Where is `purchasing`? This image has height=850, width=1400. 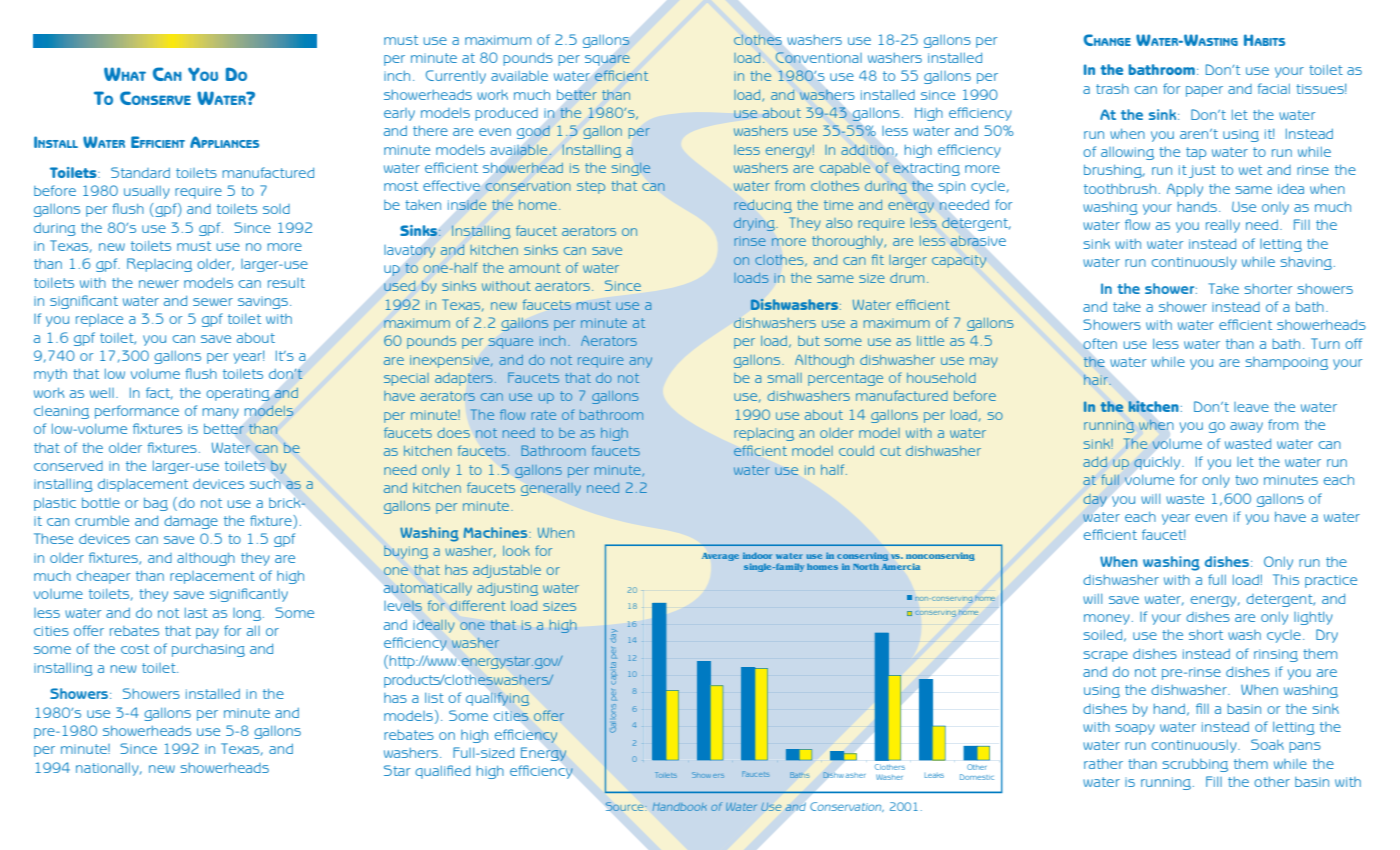 purchasing is located at coordinates (208, 650).
